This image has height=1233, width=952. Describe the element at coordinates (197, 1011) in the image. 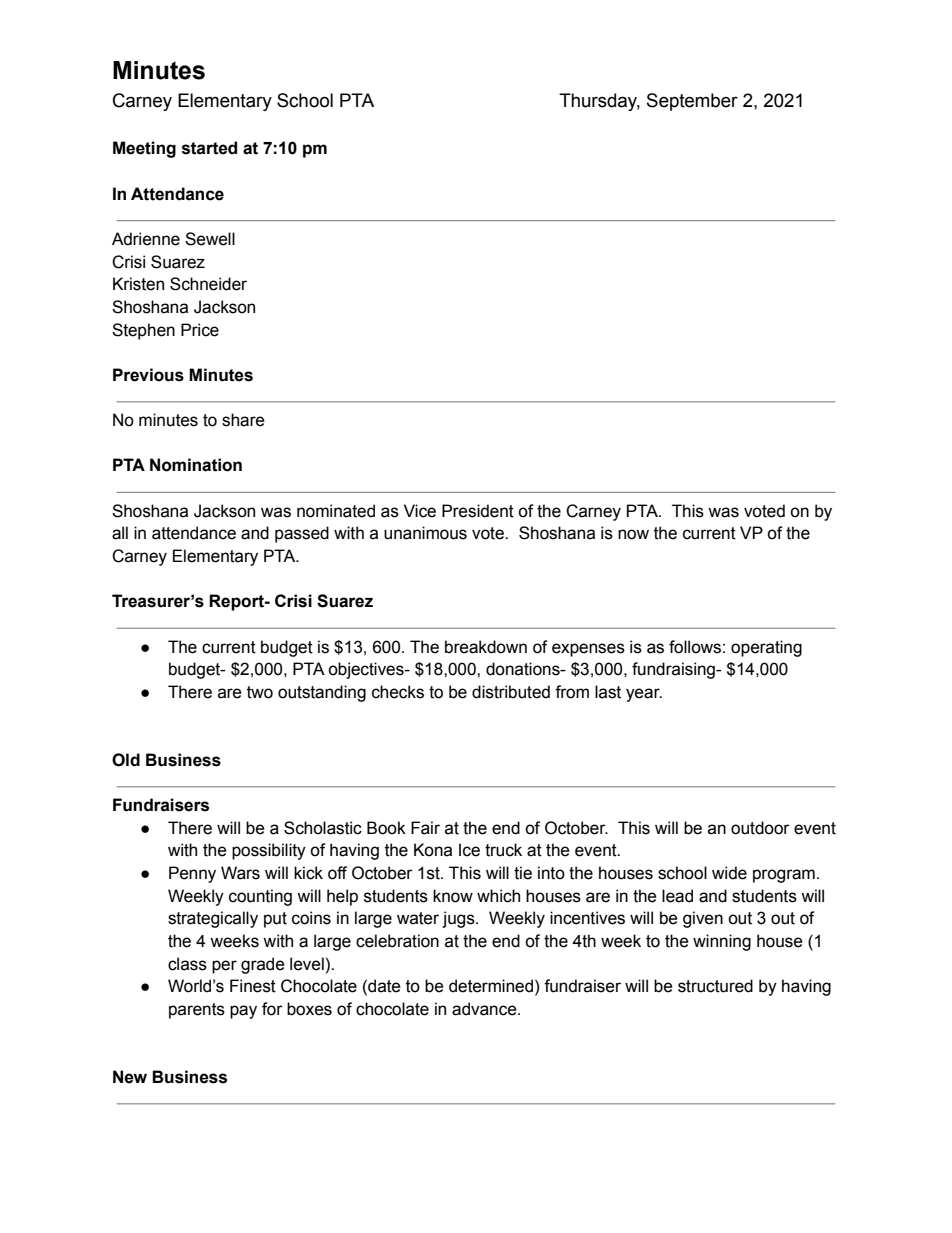

I see `parents` at that location.
